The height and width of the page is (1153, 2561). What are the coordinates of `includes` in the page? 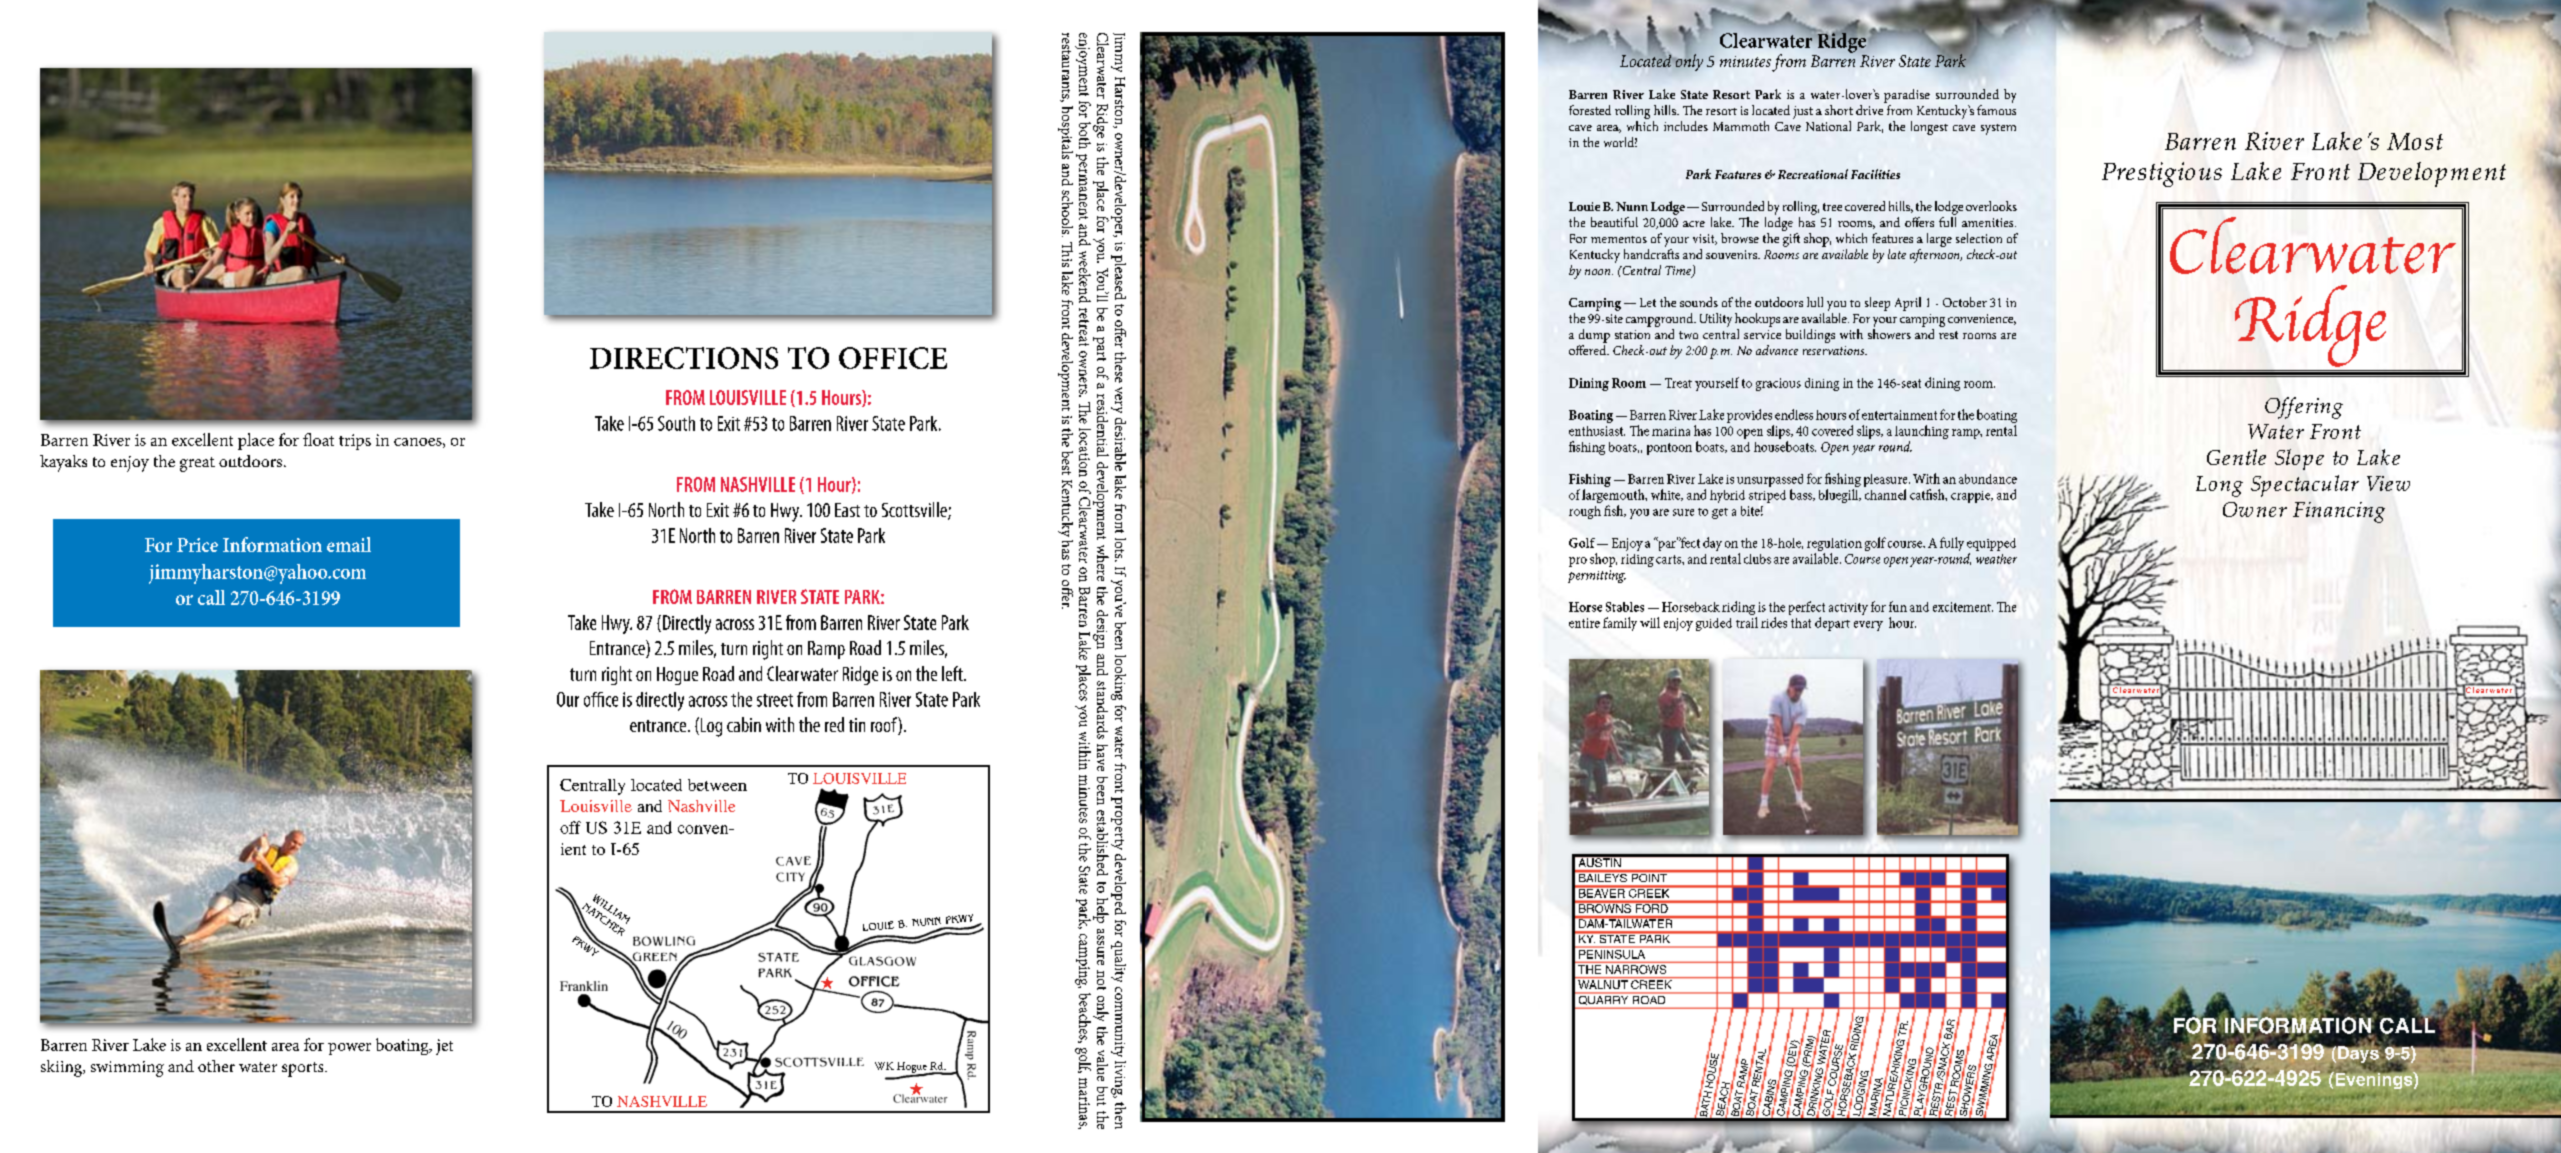 It's located at (1686, 126).
